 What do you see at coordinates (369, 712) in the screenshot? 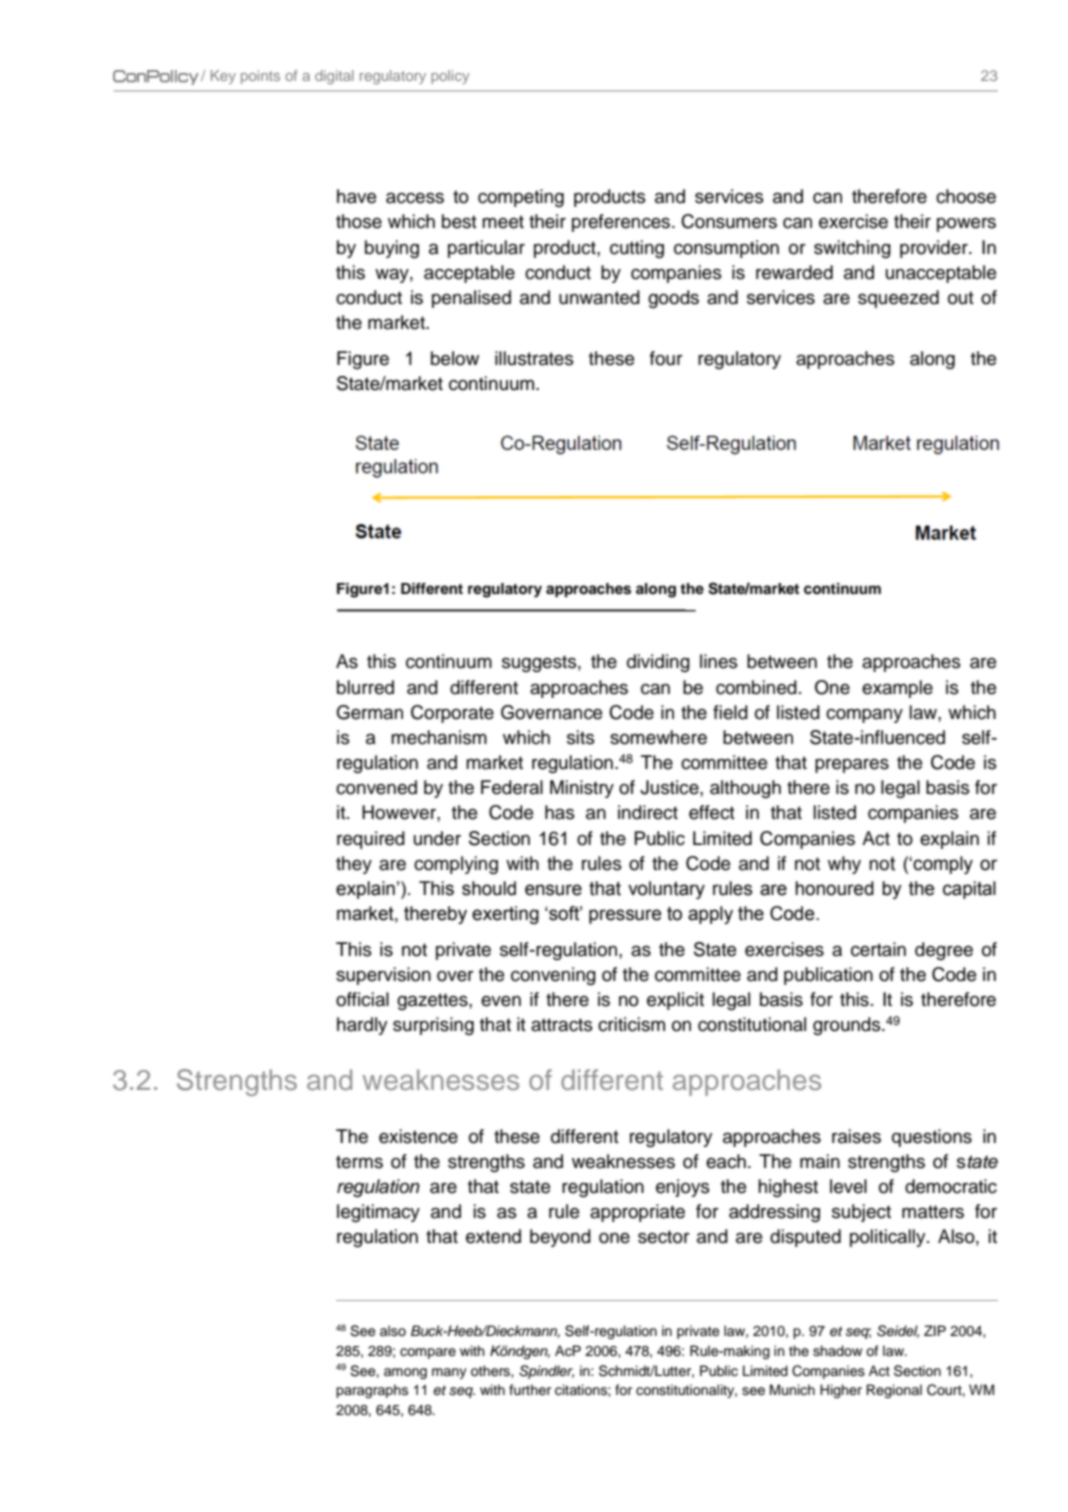
I see `German` at bounding box center [369, 712].
